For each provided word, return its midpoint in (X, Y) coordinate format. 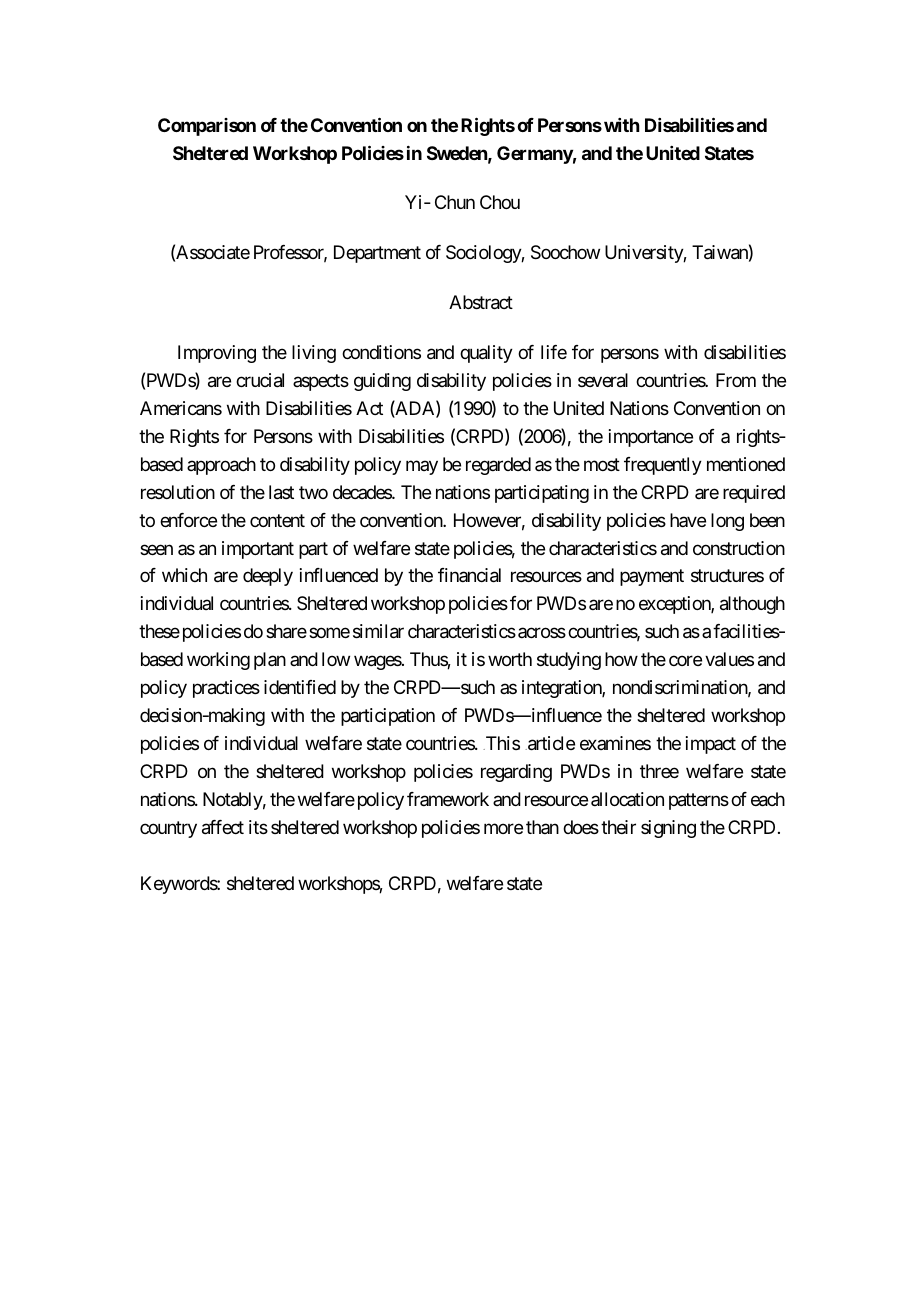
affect (223, 827)
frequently (663, 466)
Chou (500, 202)
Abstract (481, 302)
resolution (178, 492)
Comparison (207, 127)
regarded (498, 466)
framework (448, 799)
